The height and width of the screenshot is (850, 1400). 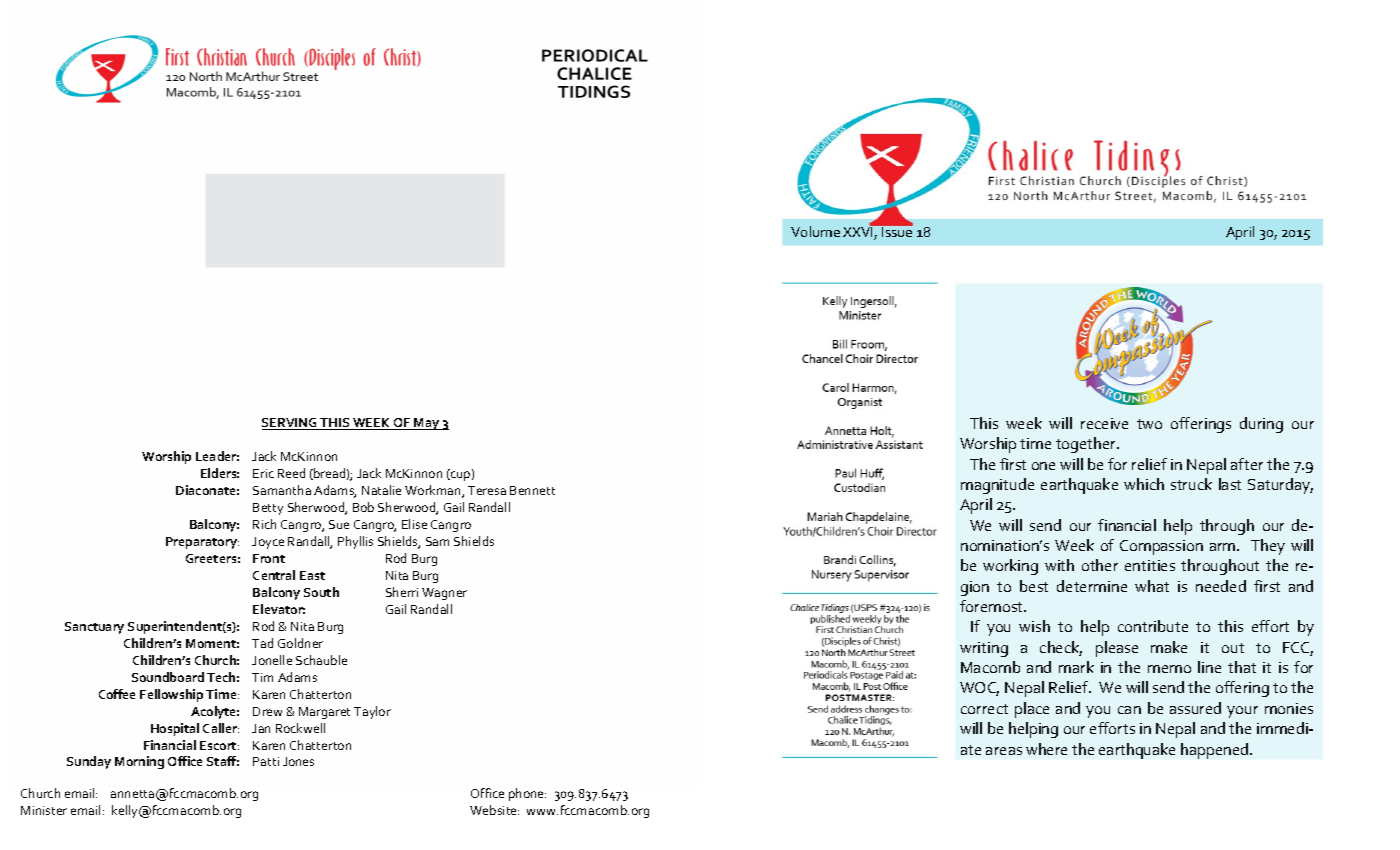 What do you see at coordinates (815, 231) in the screenshot?
I see `Volume` at bounding box center [815, 231].
